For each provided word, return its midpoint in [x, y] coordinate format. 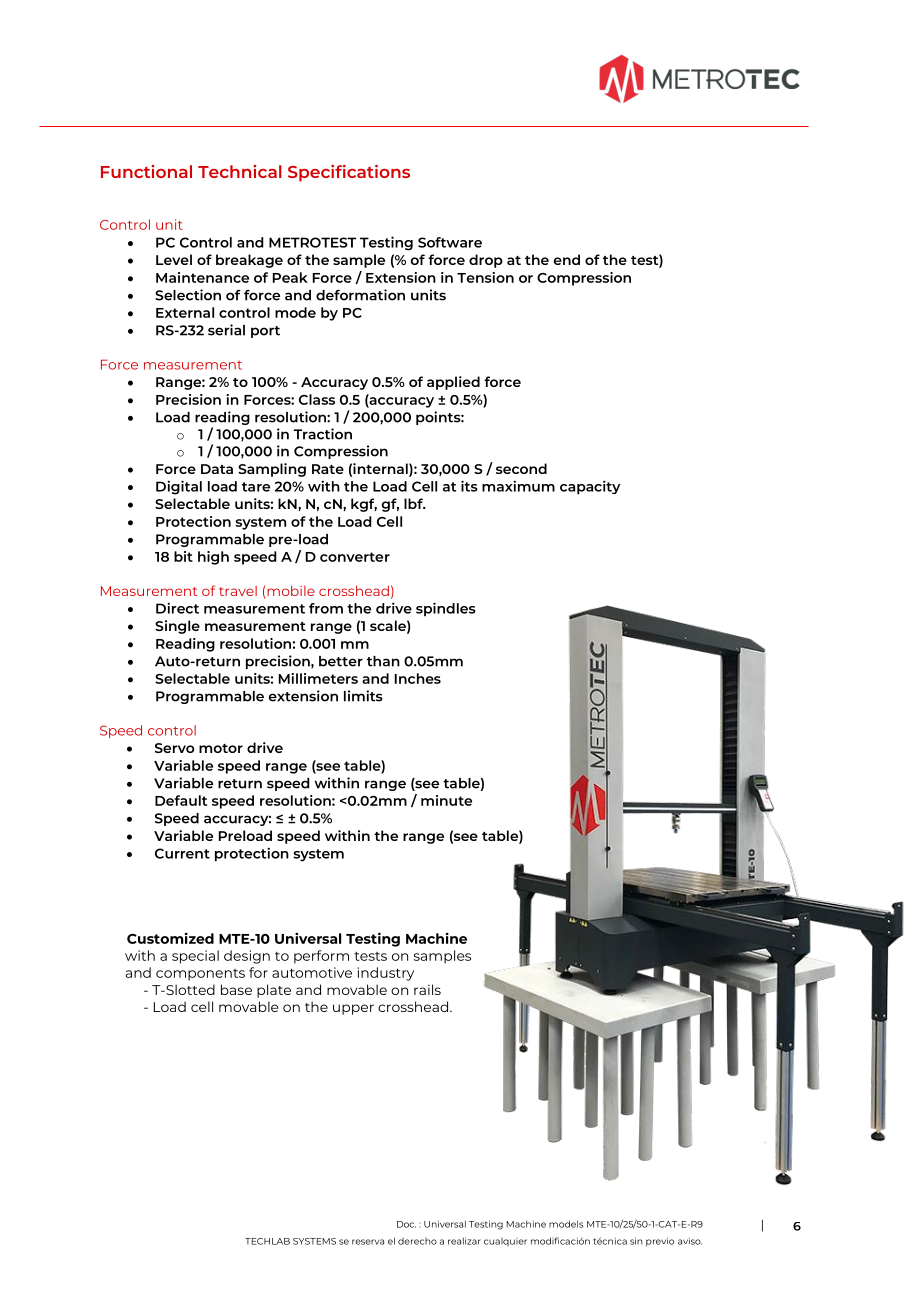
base [236, 989]
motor [221, 748]
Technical [240, 171]
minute [446, 800]
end [567, 259]
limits [363, 696]
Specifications [349, 173]
